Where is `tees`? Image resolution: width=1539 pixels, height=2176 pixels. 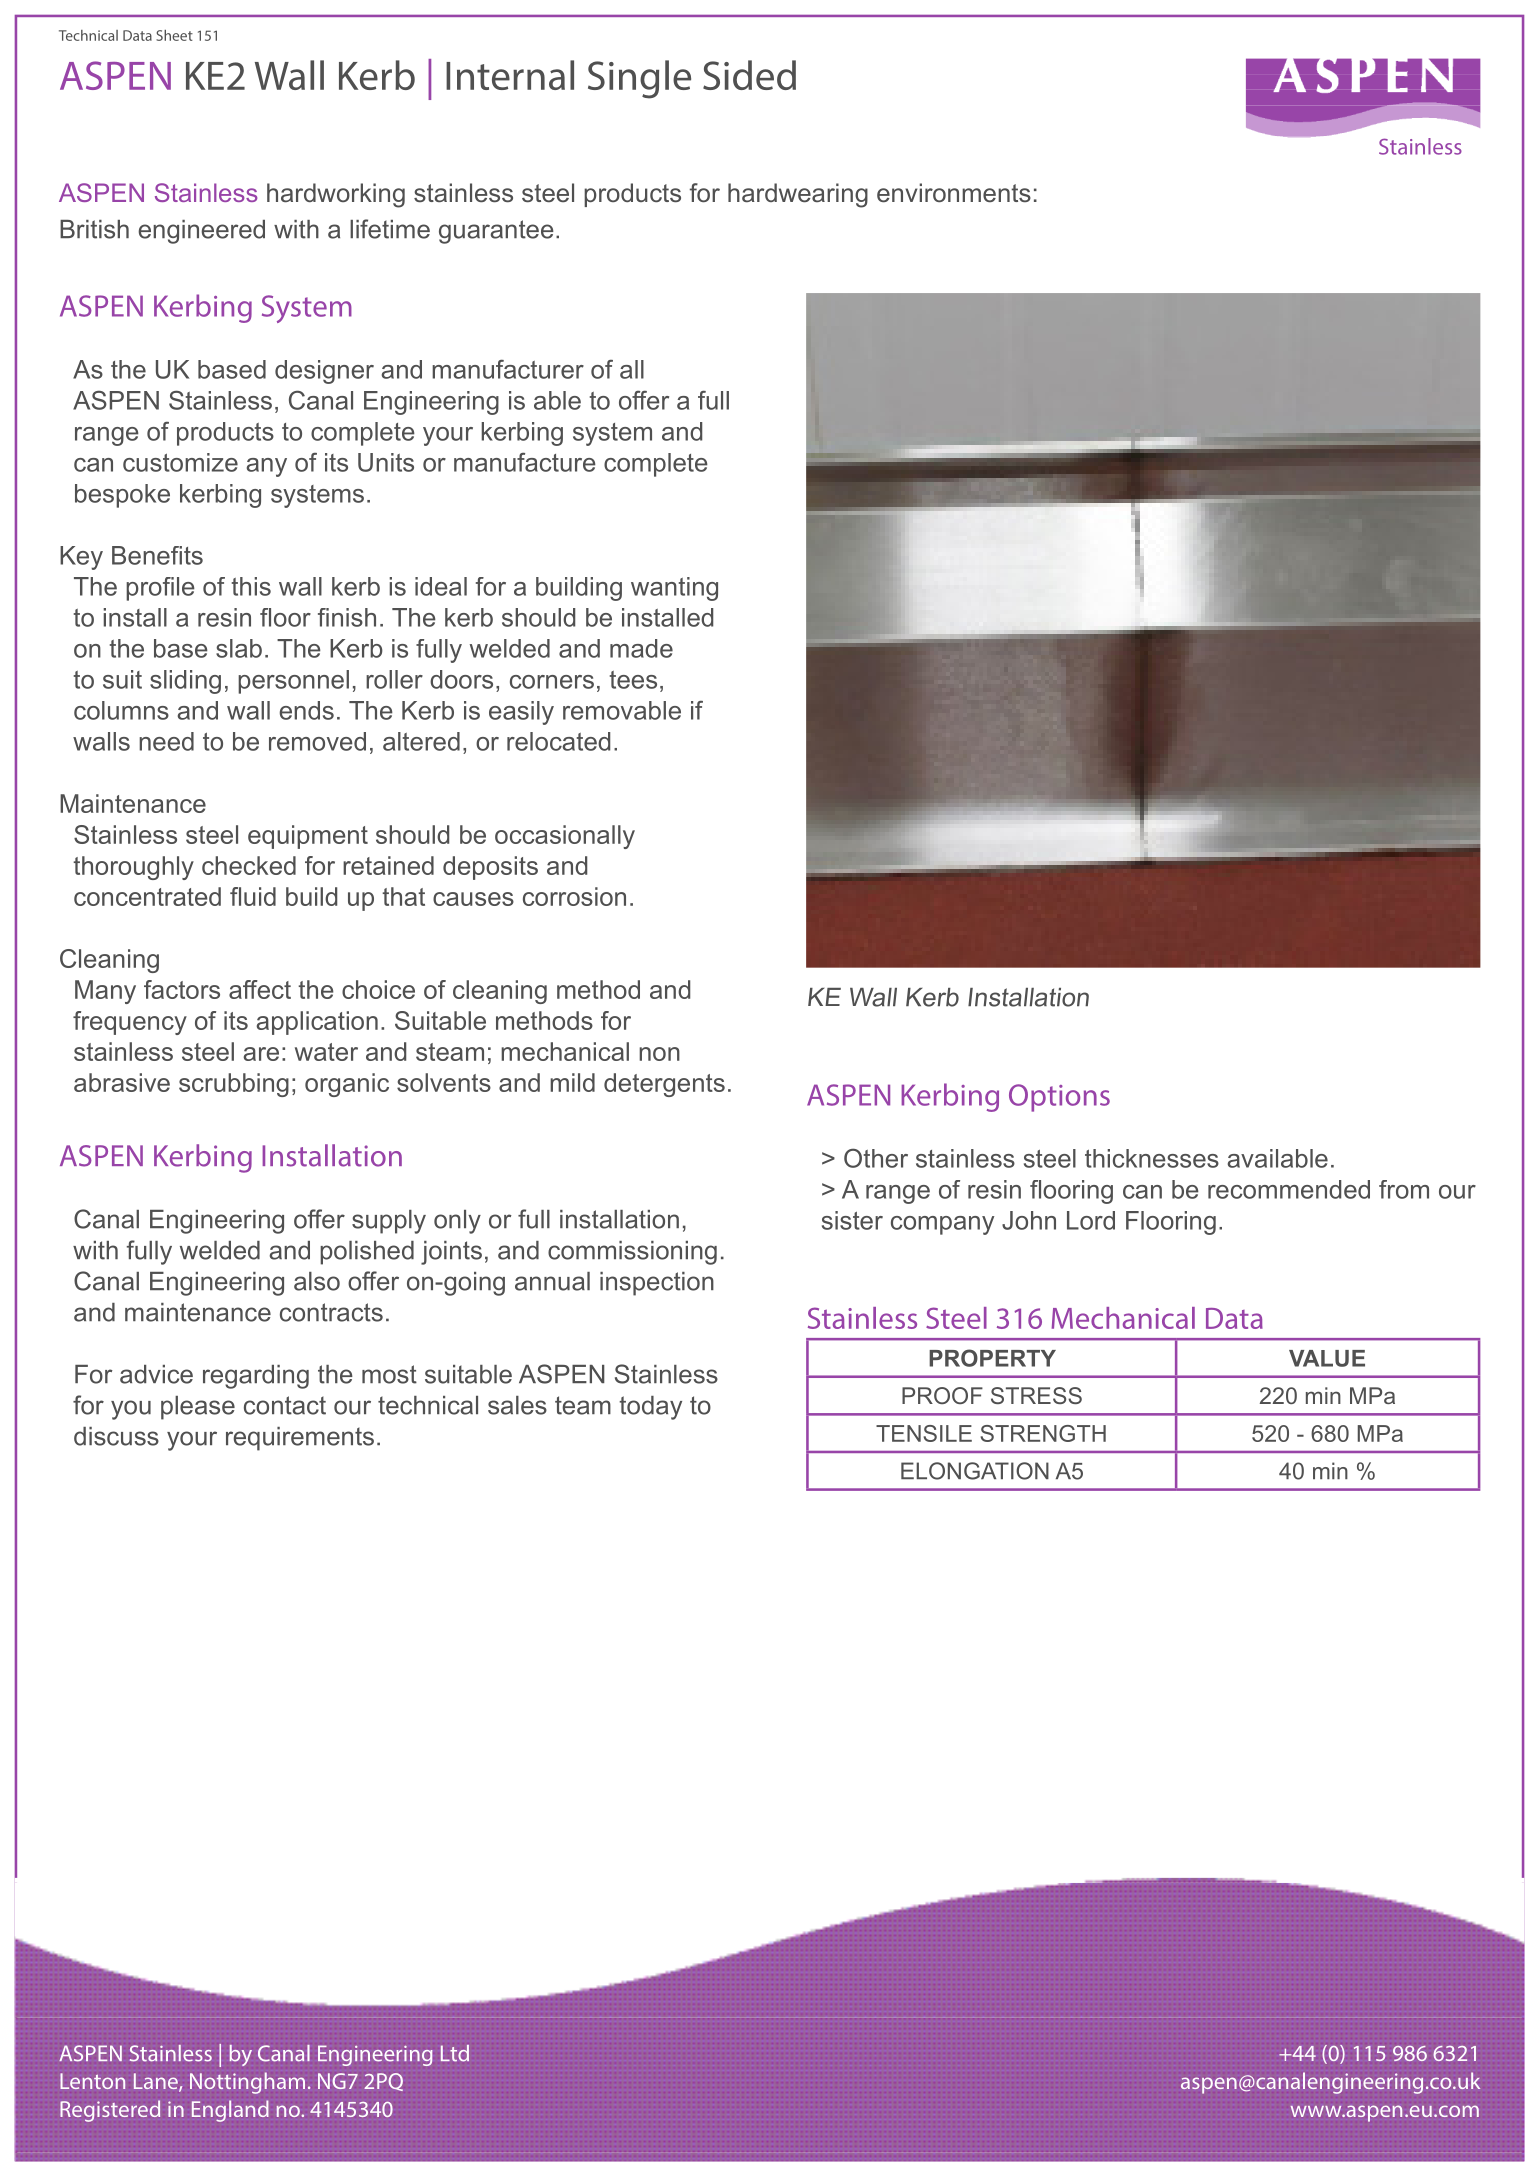
tees is located at coordinates (633, 680).
